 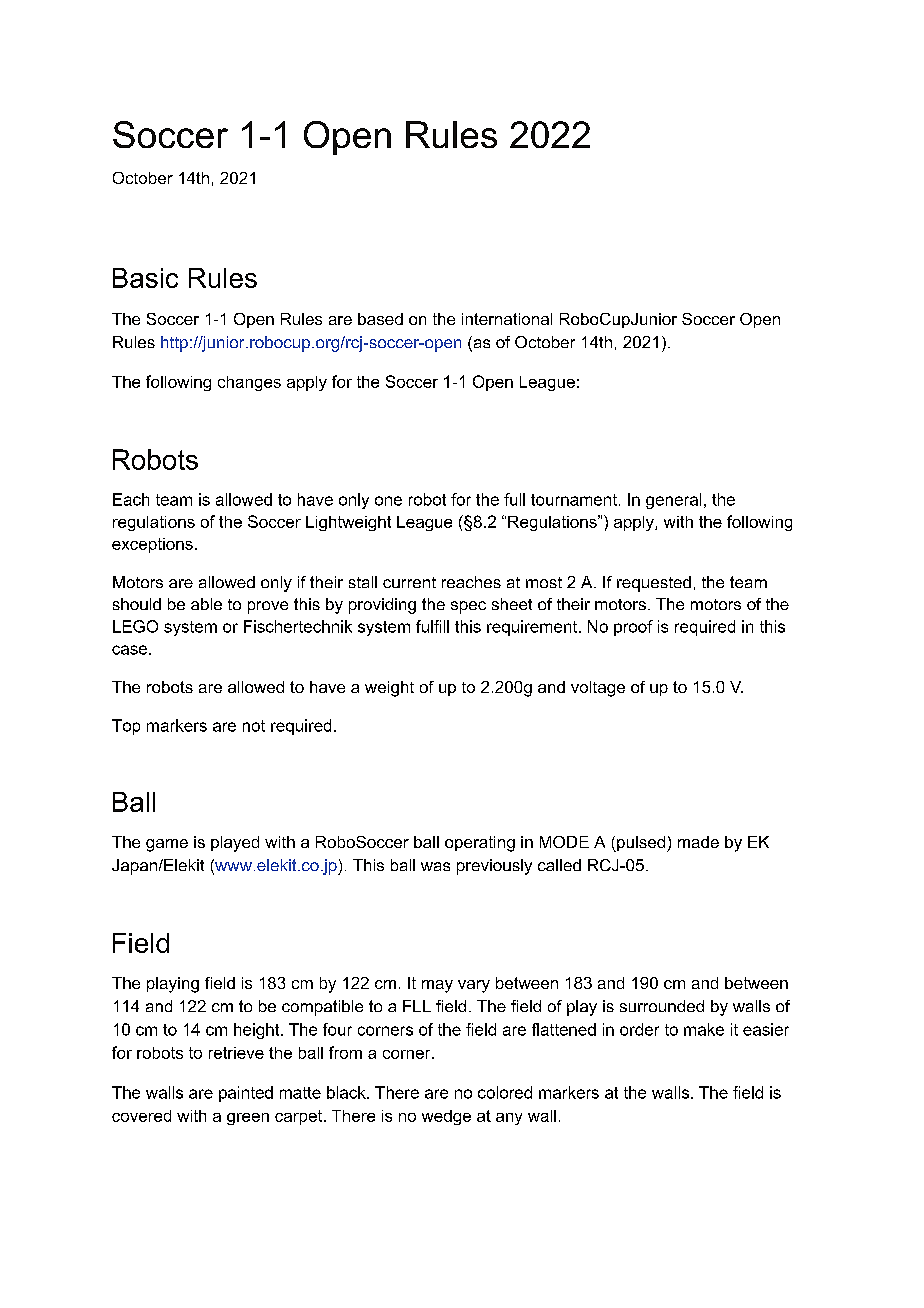 I want to click on Basic, so click(x=145, y=278).
